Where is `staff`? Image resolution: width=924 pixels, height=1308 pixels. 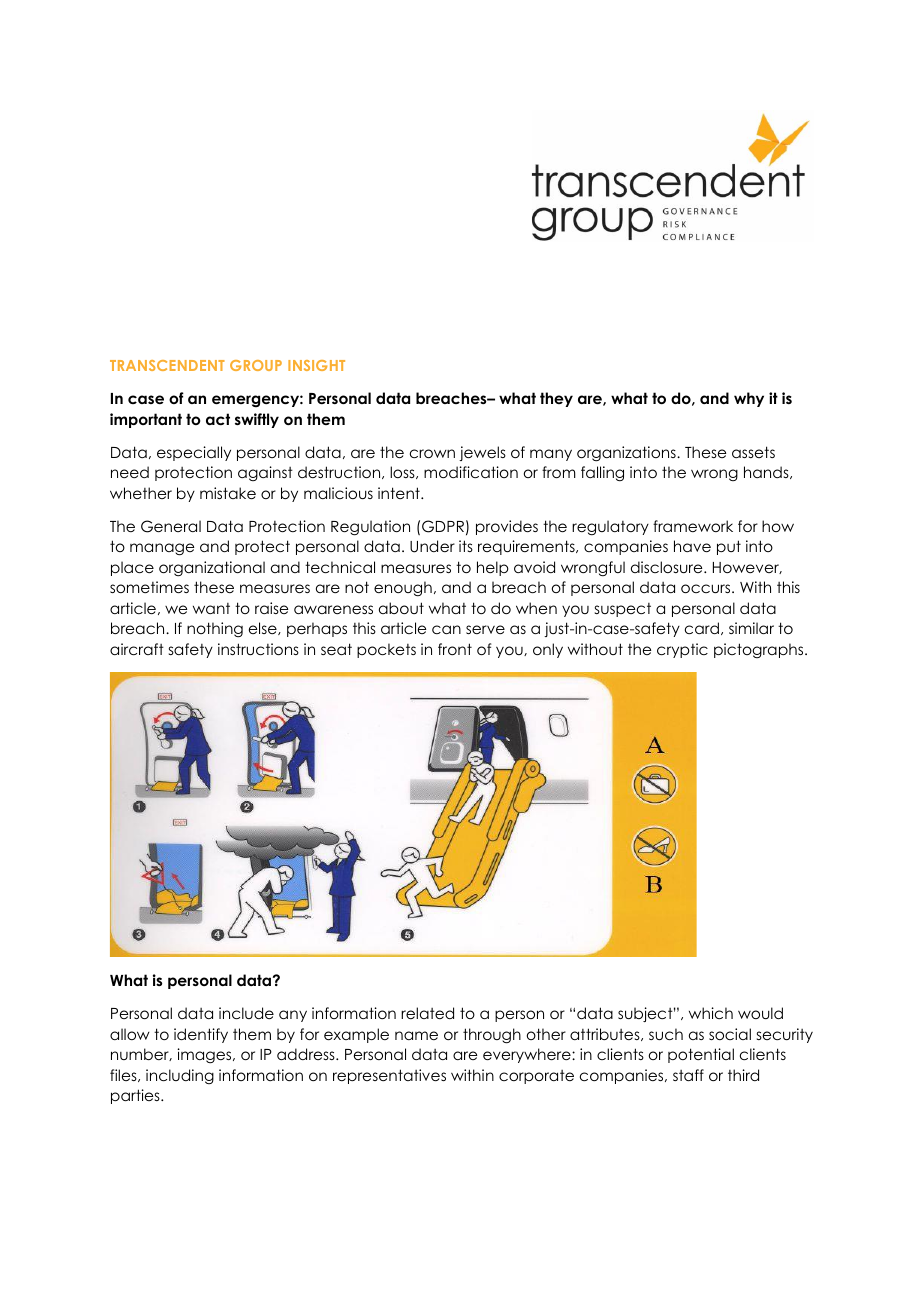
staff is located at coordinates (688, 1075).
